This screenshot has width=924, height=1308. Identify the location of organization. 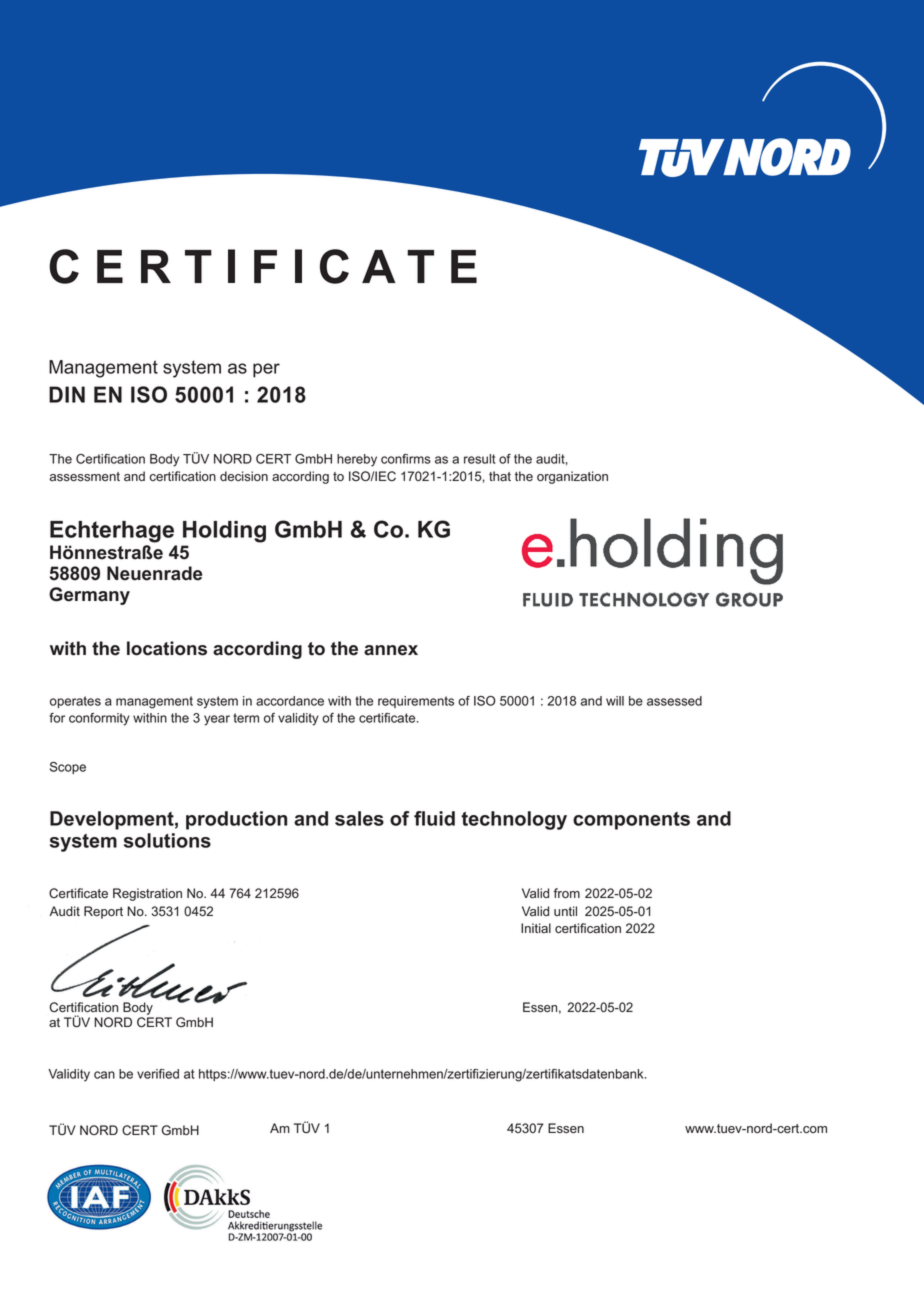
(572, 477).
